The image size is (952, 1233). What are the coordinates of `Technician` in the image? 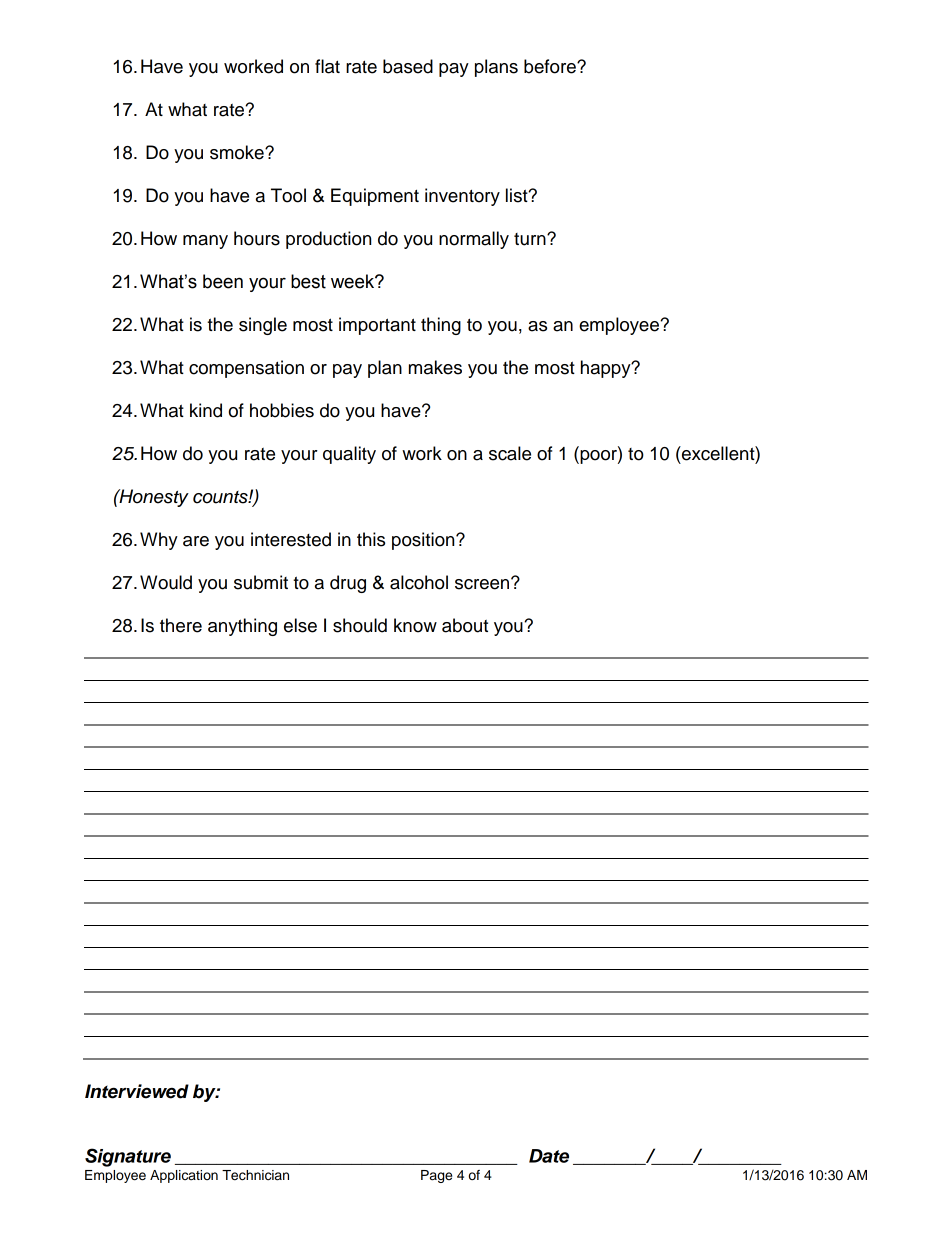 It's located at (255, 1175).
